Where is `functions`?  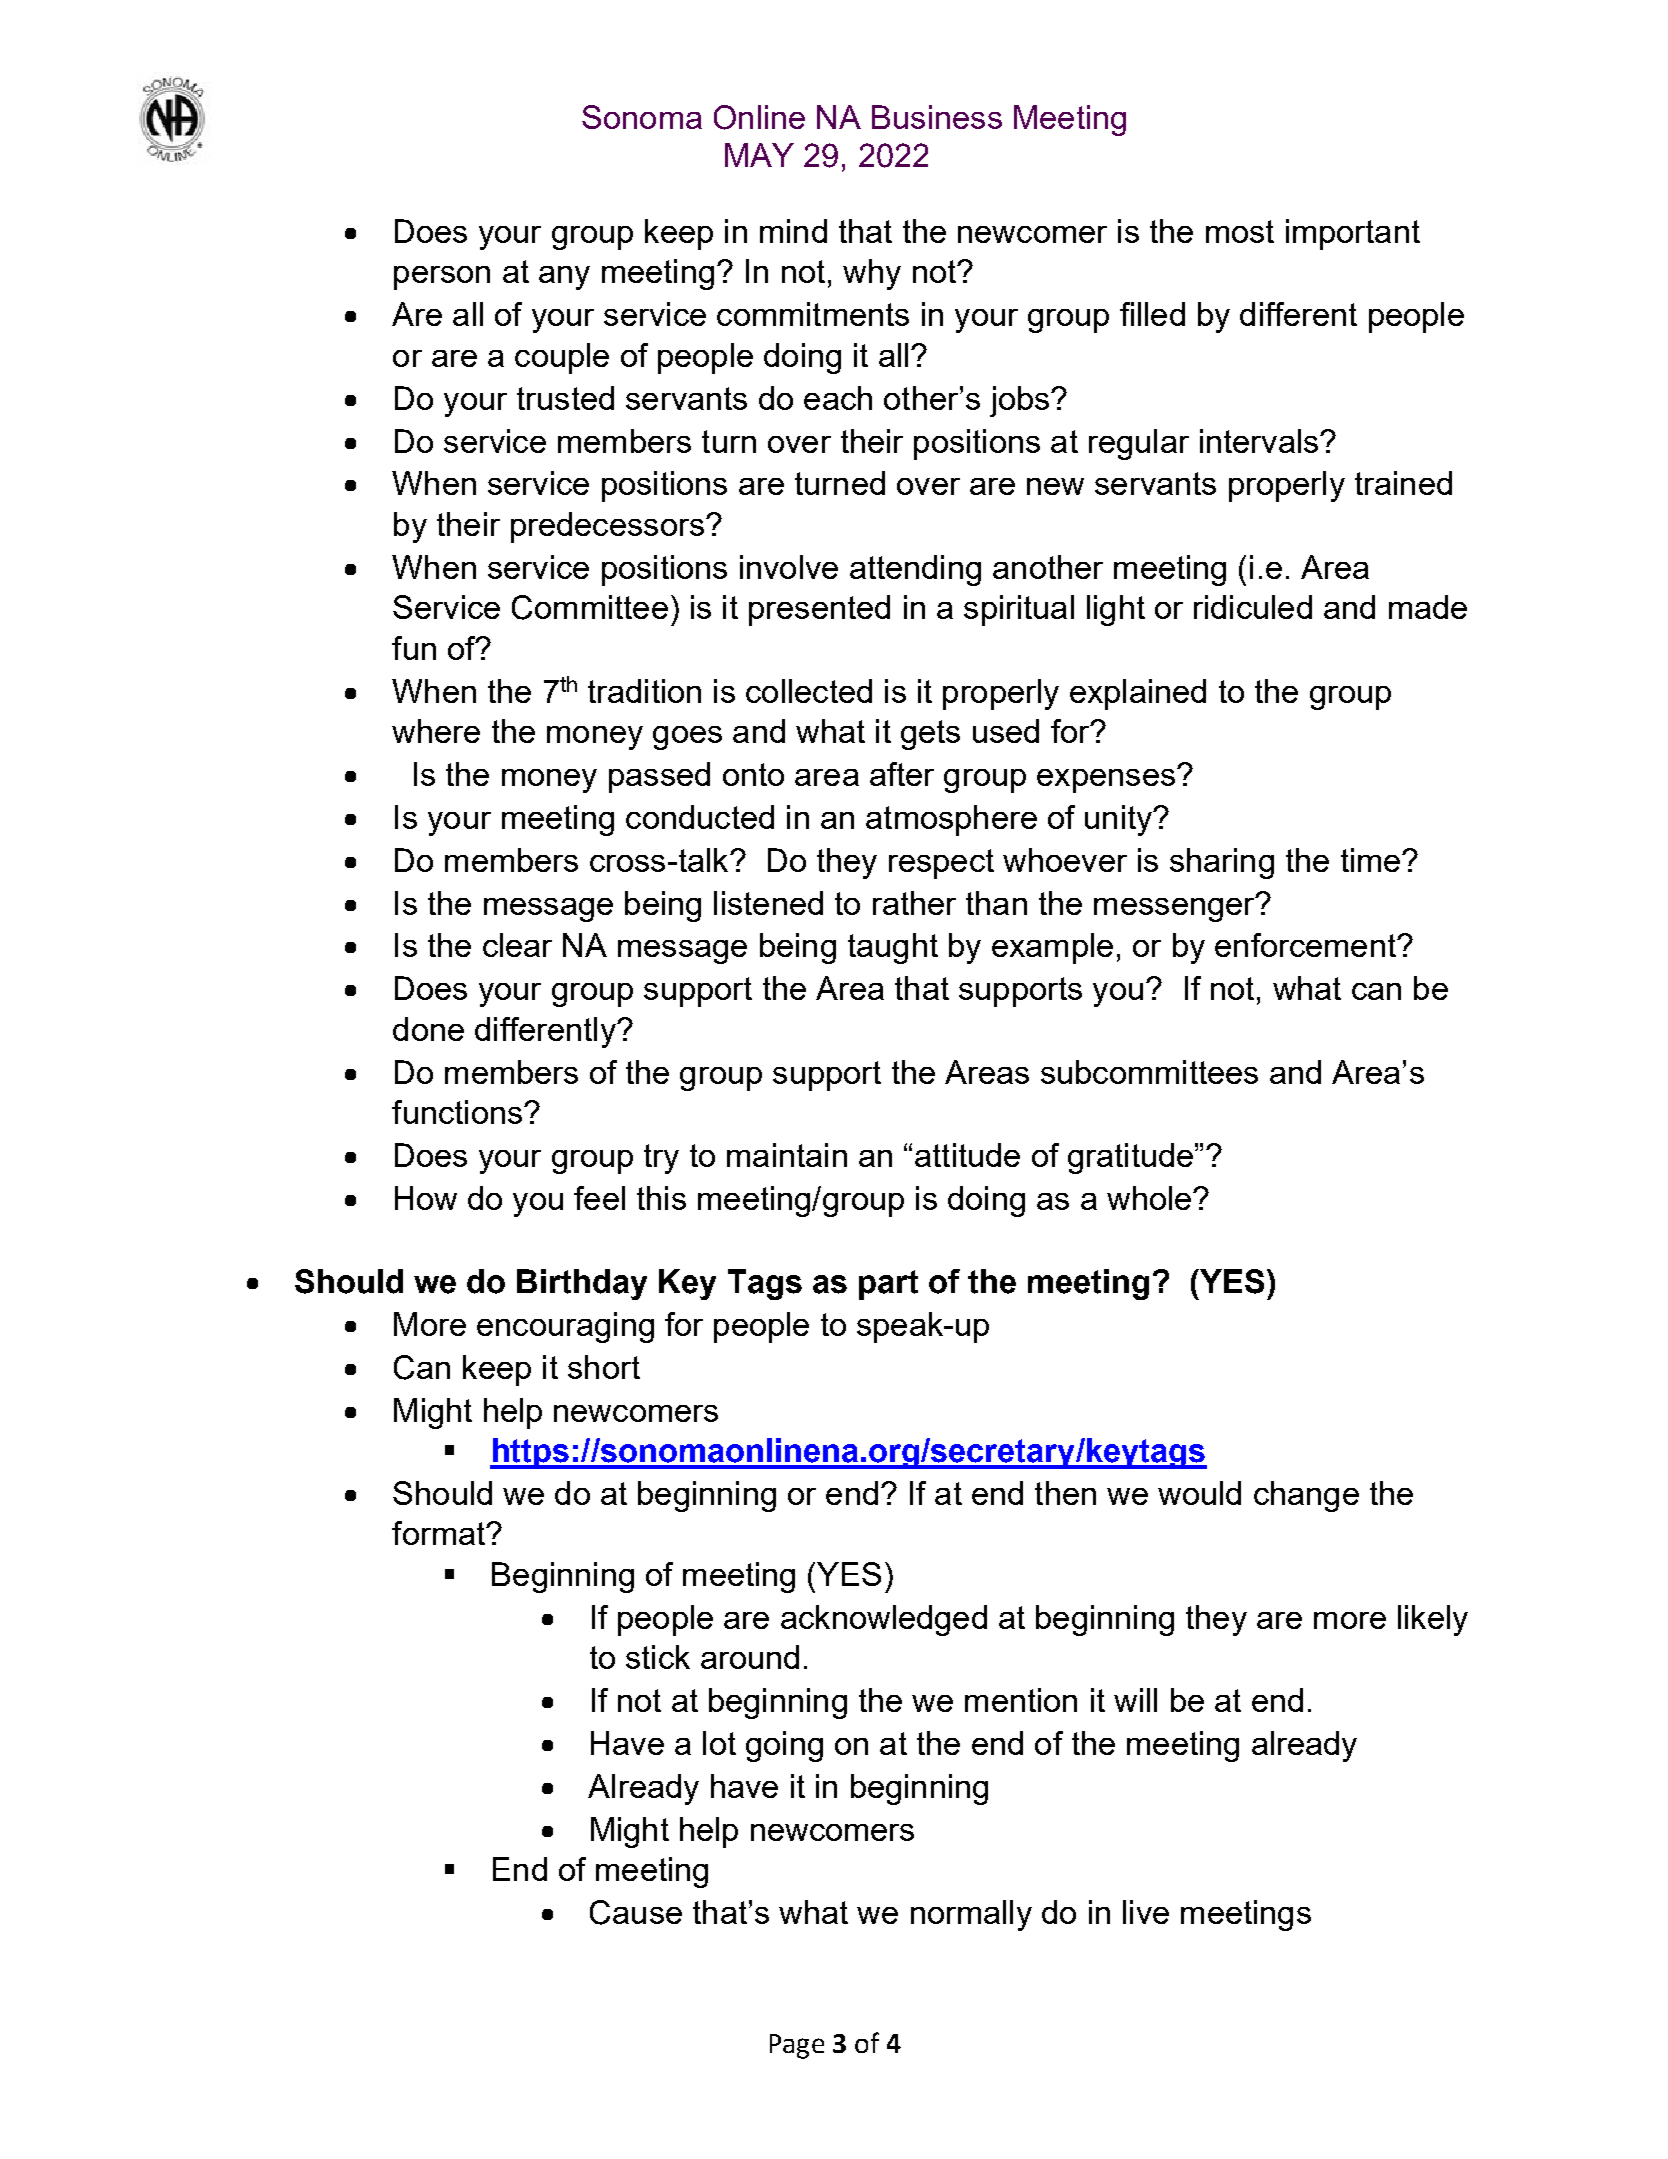 functions is located at coordinates (457, 1112).
